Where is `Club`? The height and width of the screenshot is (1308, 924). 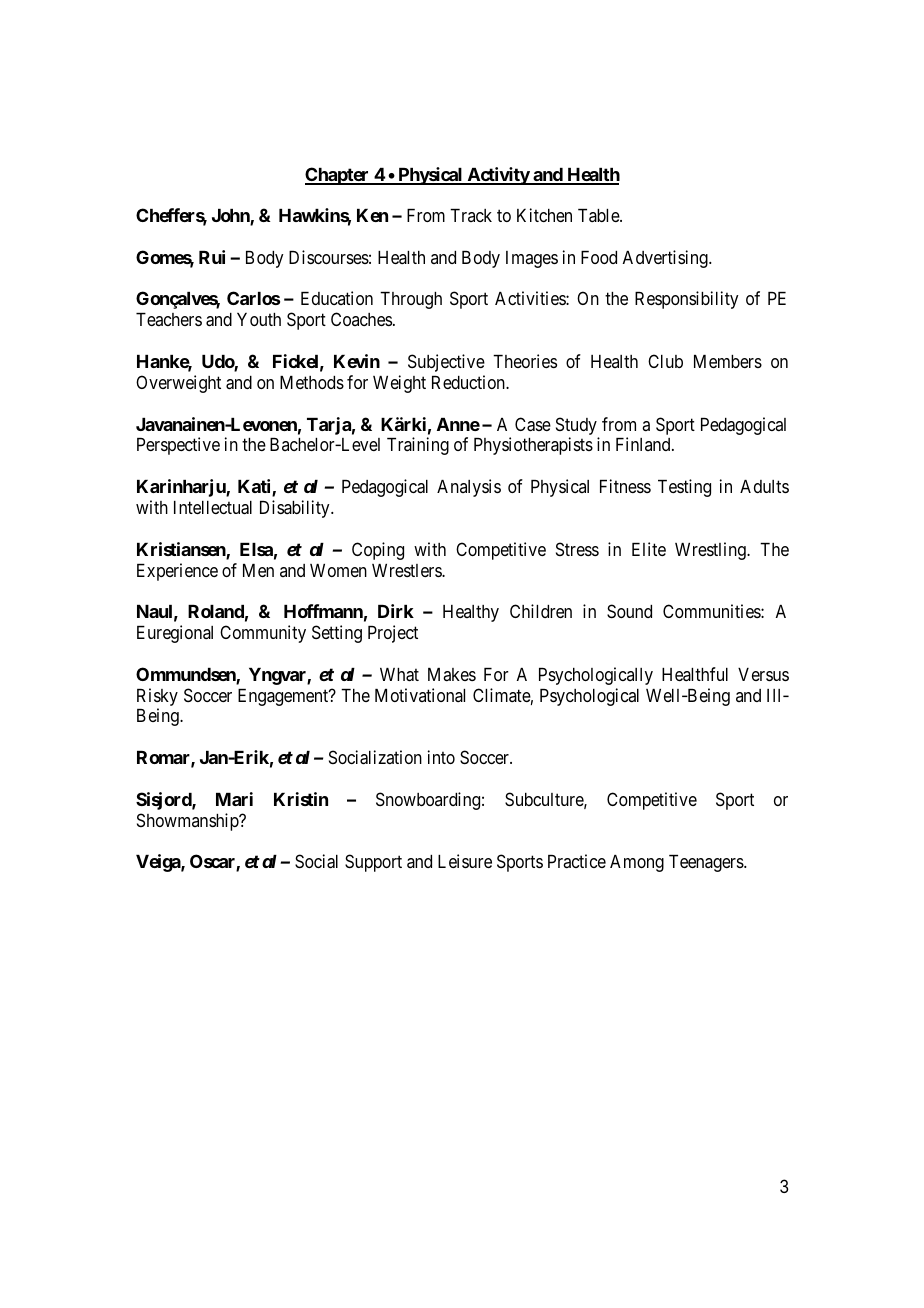
Club is located at coordinates (665, 361).
